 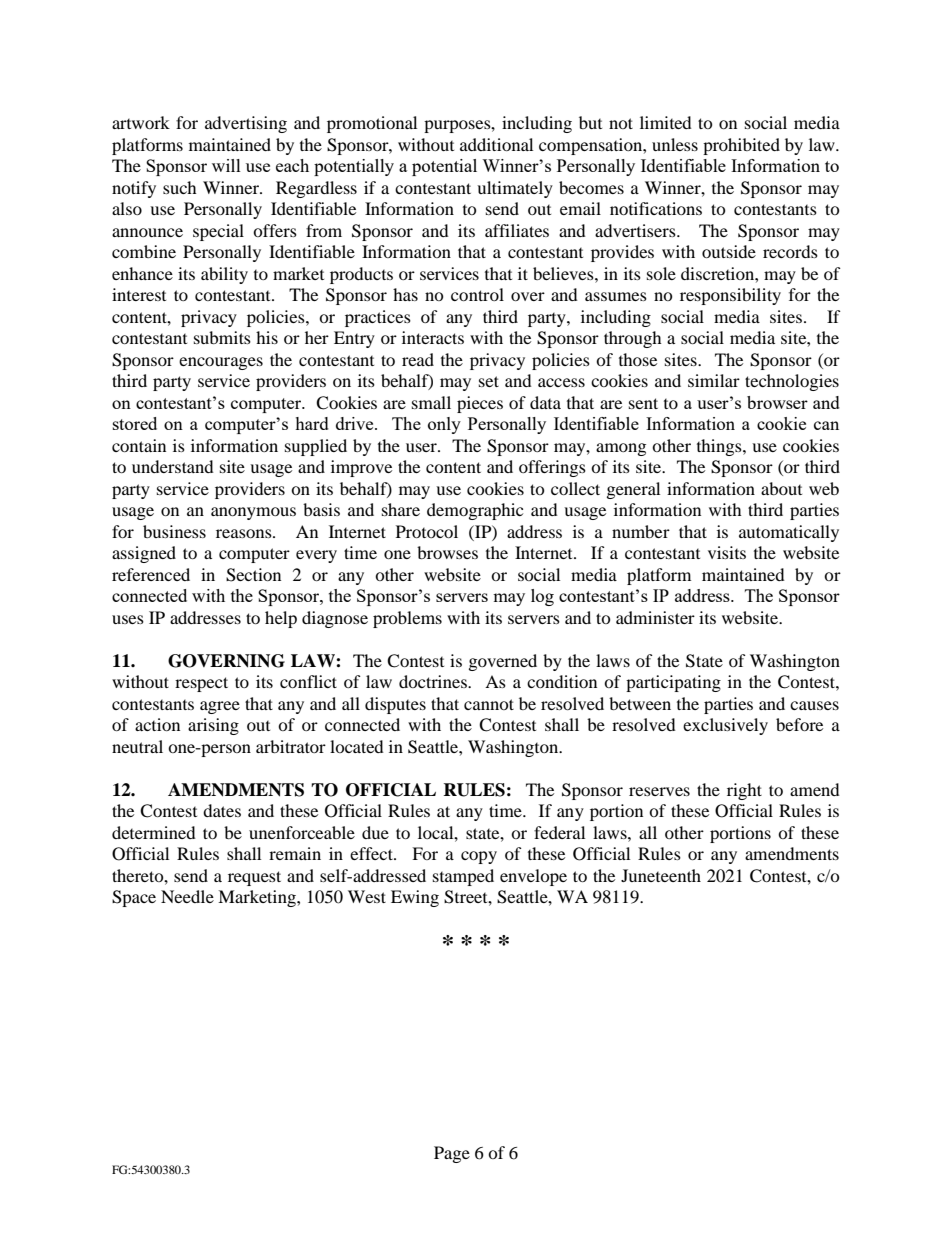 I want to click on similar, so click(x=714, y=380).
